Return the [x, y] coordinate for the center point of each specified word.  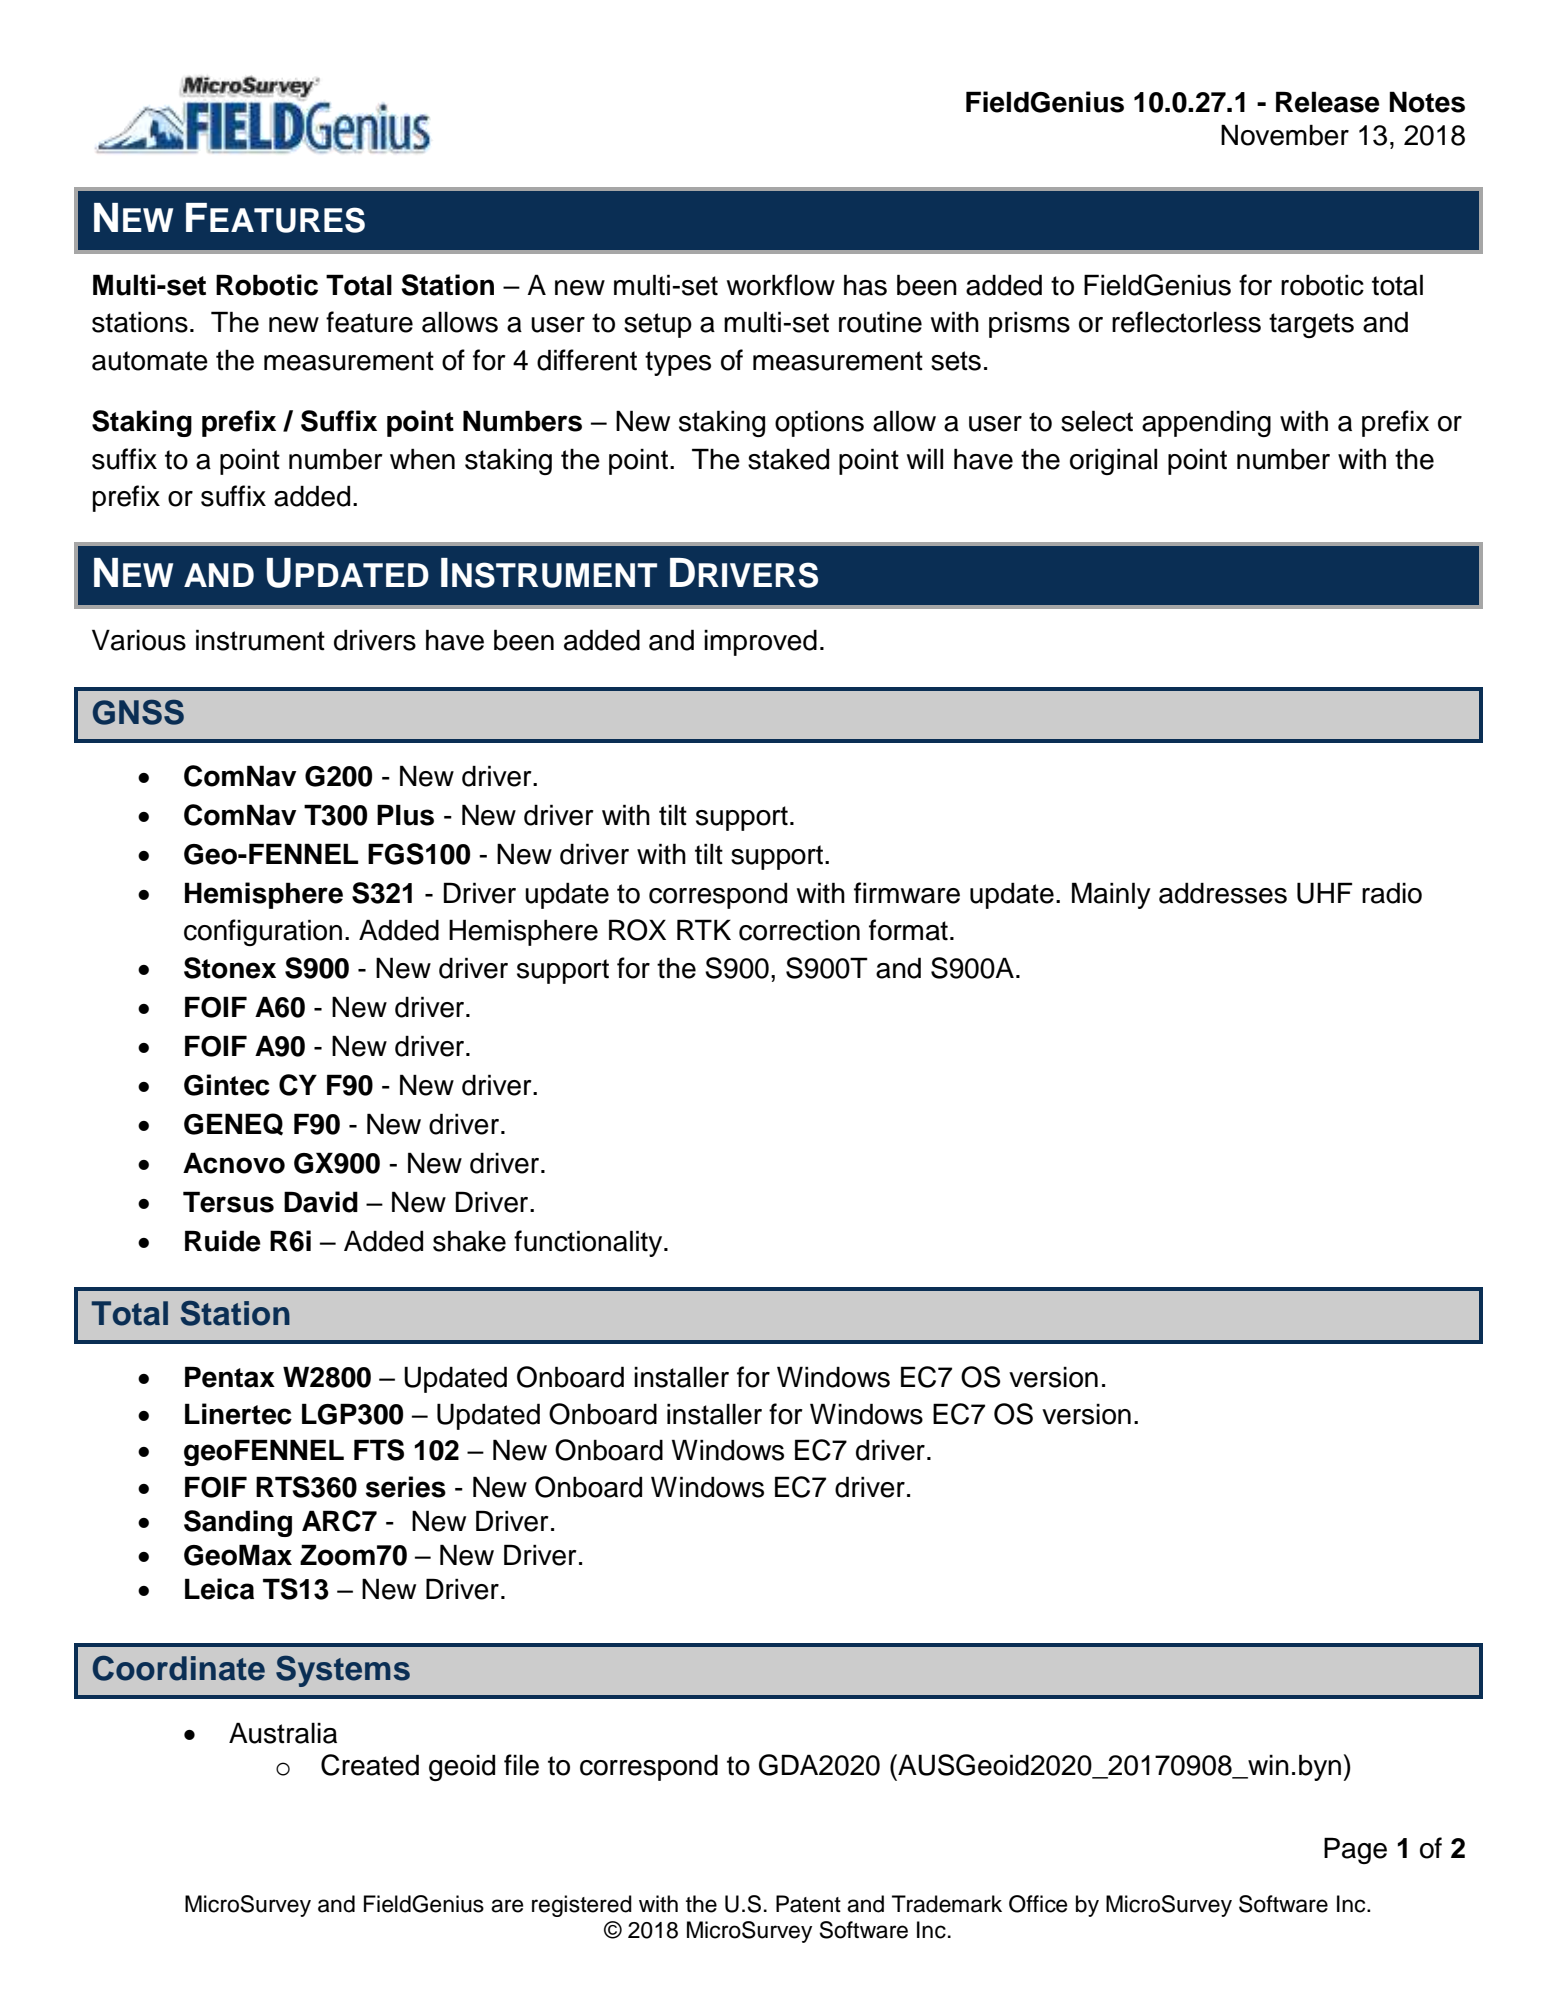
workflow [781, 285]
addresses [1223, 893]
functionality [589, 1243]
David [321, 1202]
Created [370, 1765]
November [1285, 135]
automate [150, 361]
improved [760, 642]
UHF [1324, 893]
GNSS [138, 712]
